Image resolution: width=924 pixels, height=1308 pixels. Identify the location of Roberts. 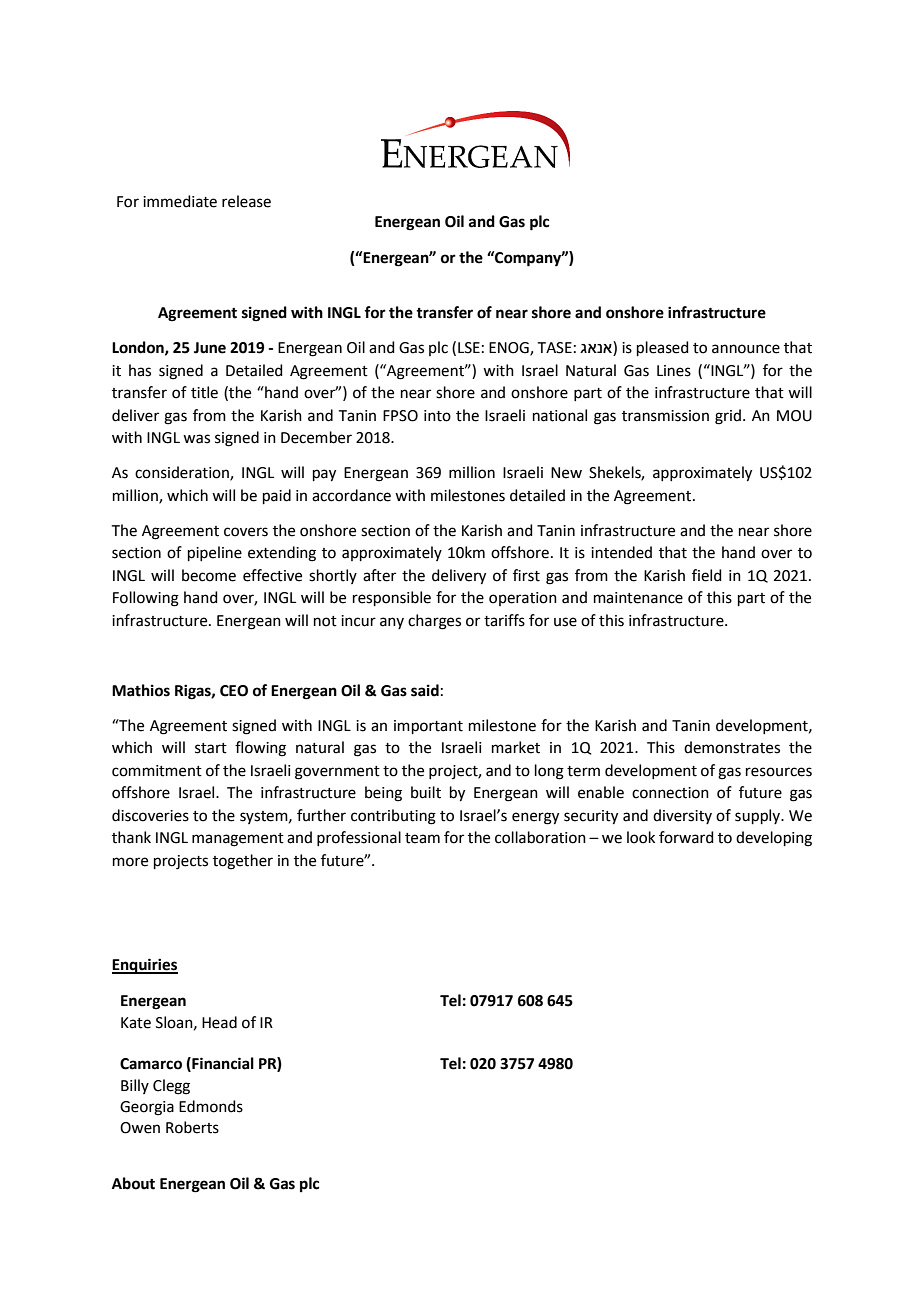
(192, 1127).
